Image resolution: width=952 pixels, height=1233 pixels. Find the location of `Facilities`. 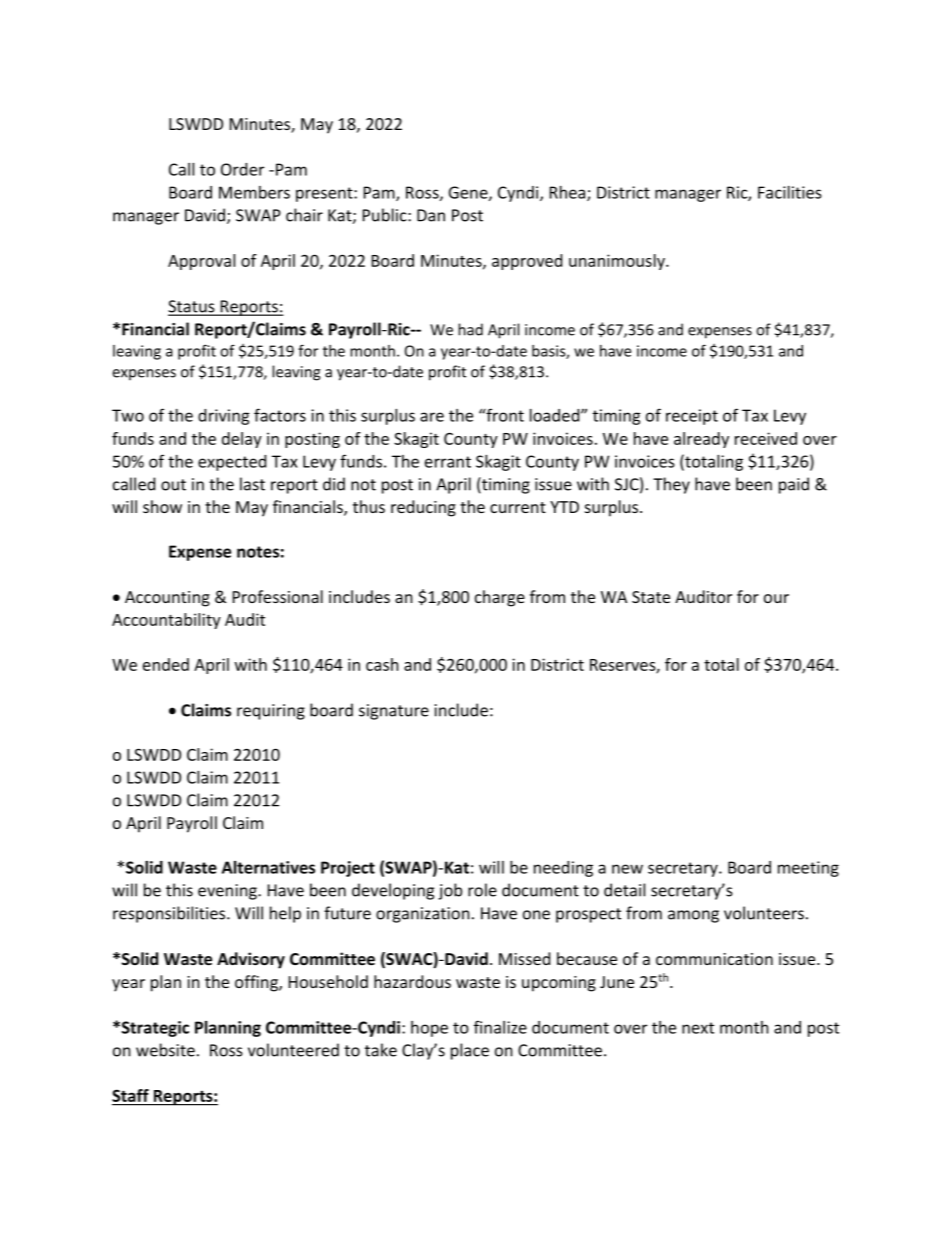

Facilities is located at coordinates (790, 192).
